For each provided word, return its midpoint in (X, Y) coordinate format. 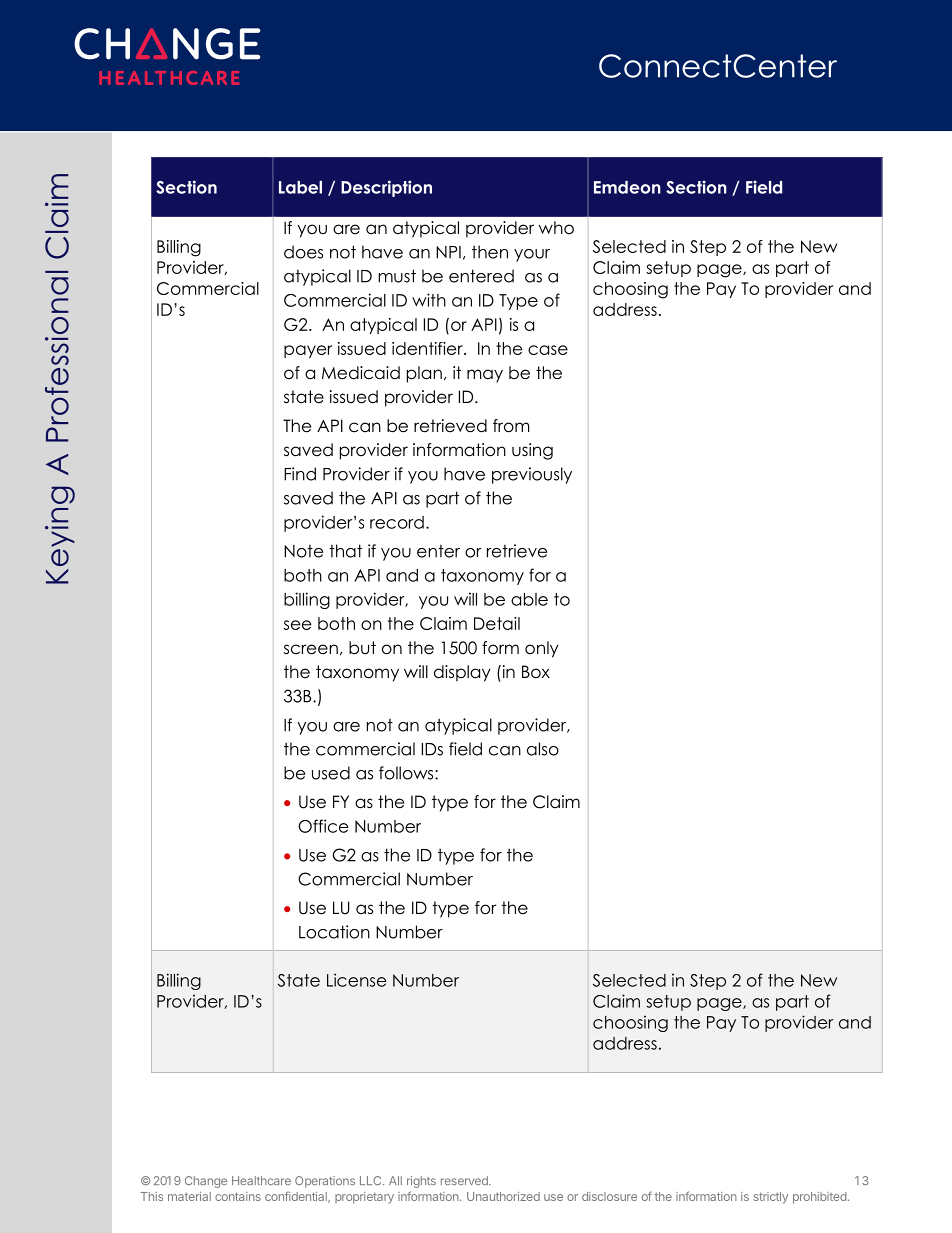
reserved (465, 1180)
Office (323, 826)
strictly (771, 1198)
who (556, 228)
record (397, 522)
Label (300, 187)
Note (303, 551)
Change (206, 1182)
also (543, 749)
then (490, 252)
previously (532, 475)
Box (536, 672)
